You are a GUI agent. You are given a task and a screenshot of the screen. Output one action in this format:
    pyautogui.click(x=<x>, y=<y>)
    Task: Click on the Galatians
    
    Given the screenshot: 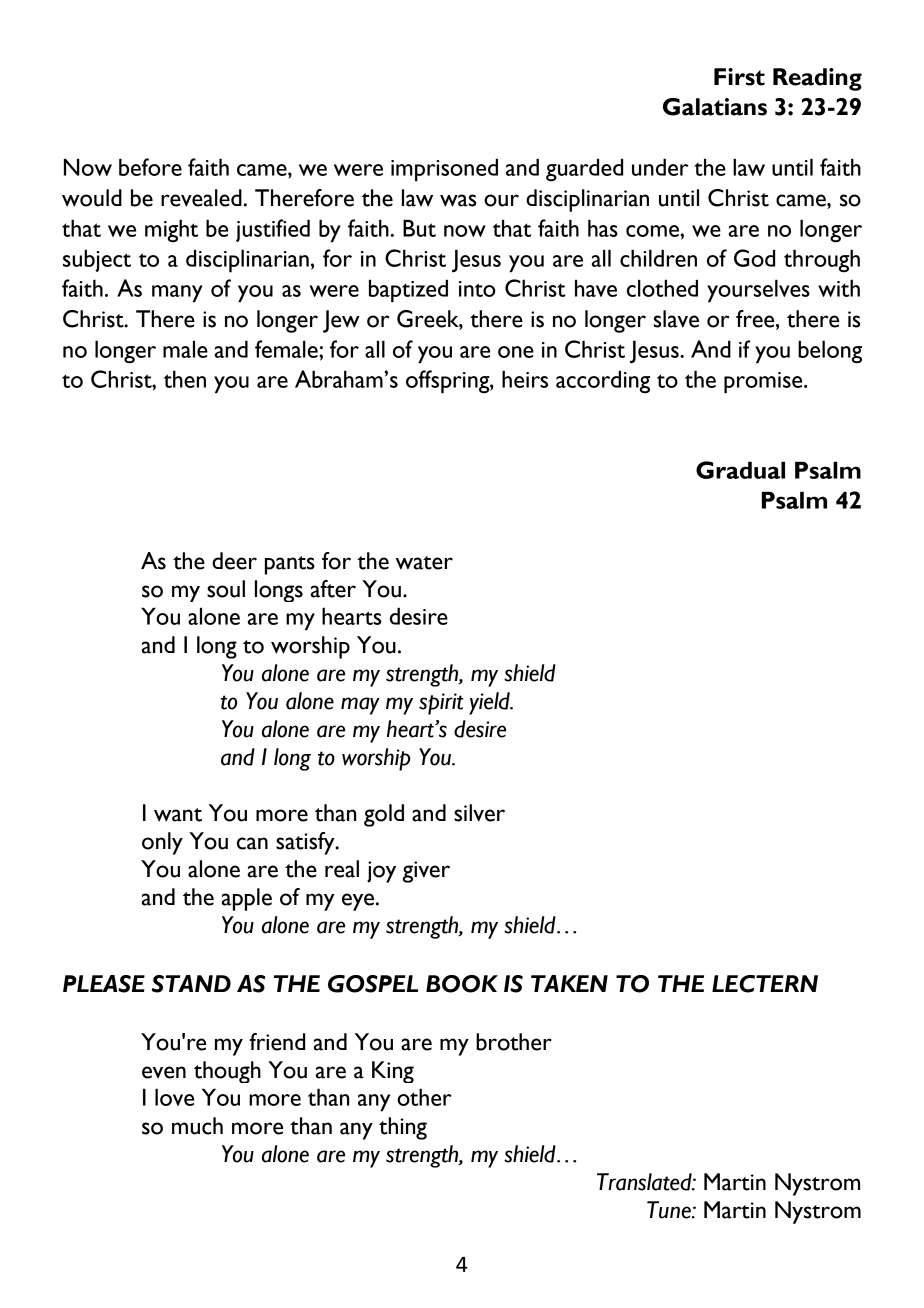 What is the action you would take?
    pyautogui.click(x=715, y=107)
